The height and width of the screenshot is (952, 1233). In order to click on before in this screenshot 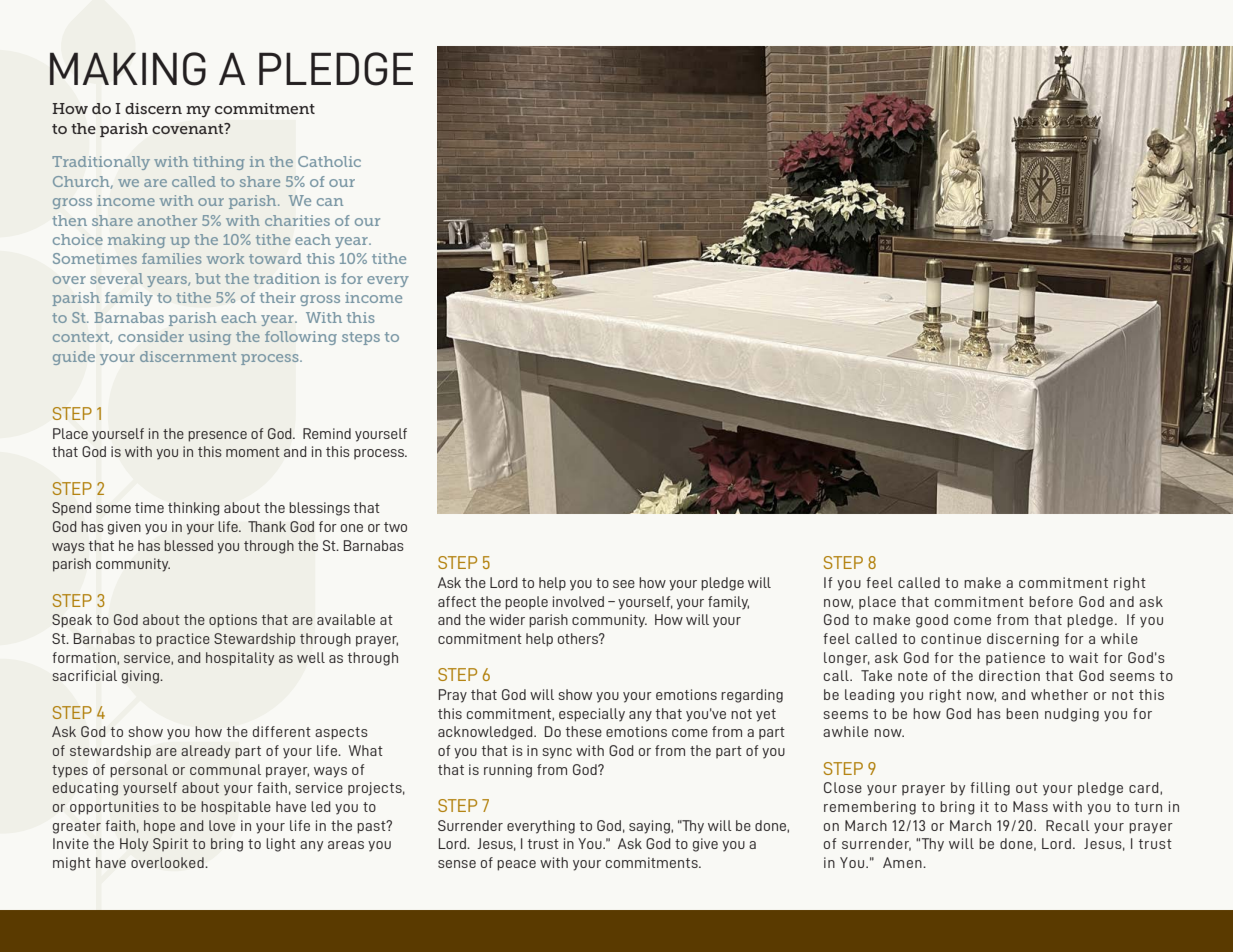, I will do `click(1051, 601)`.
